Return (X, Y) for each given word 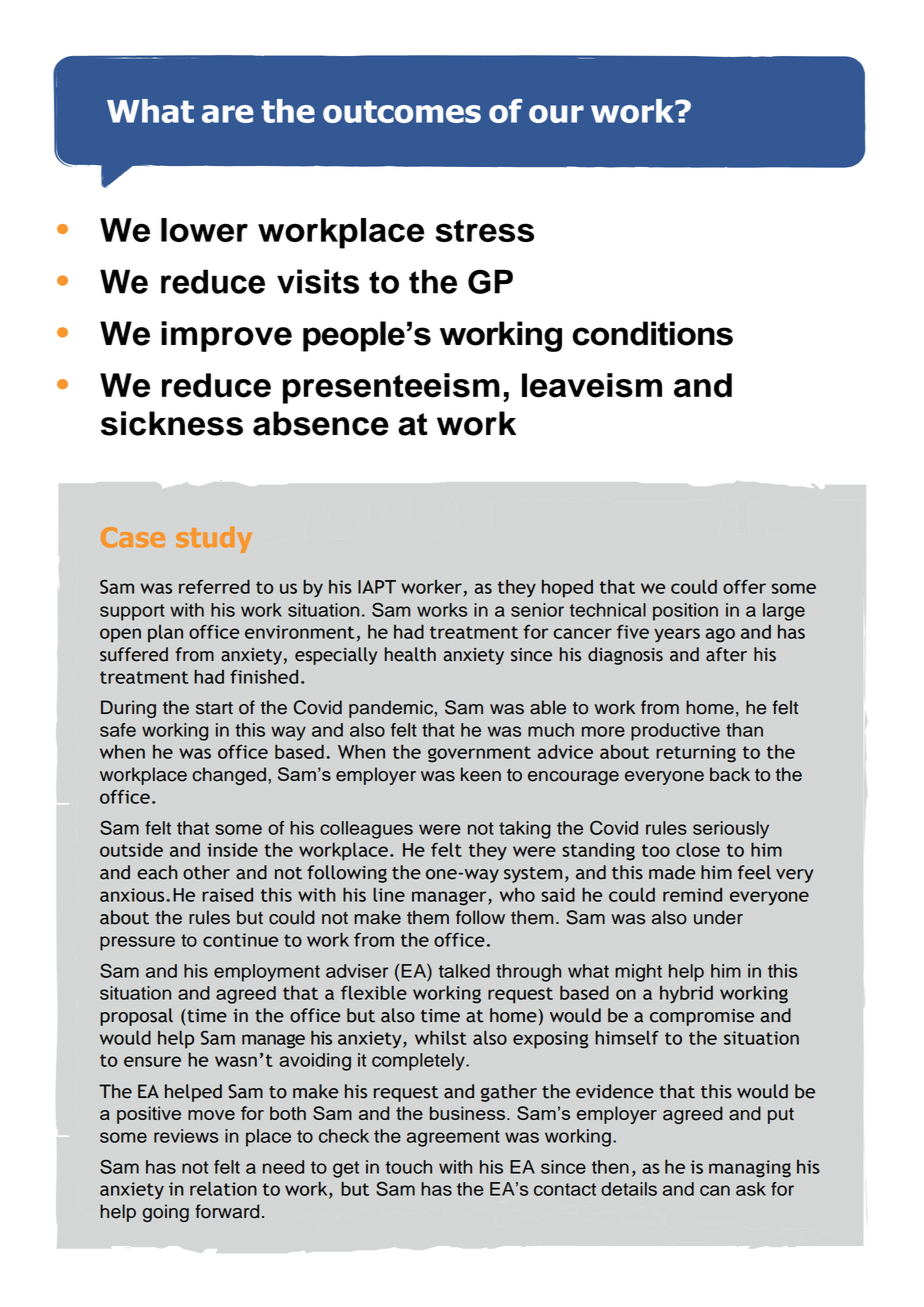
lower (204, 230)
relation (223, 1188)
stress (484, 231)
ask (751, 1189)
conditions (652, 333)
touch (408, 1167)
